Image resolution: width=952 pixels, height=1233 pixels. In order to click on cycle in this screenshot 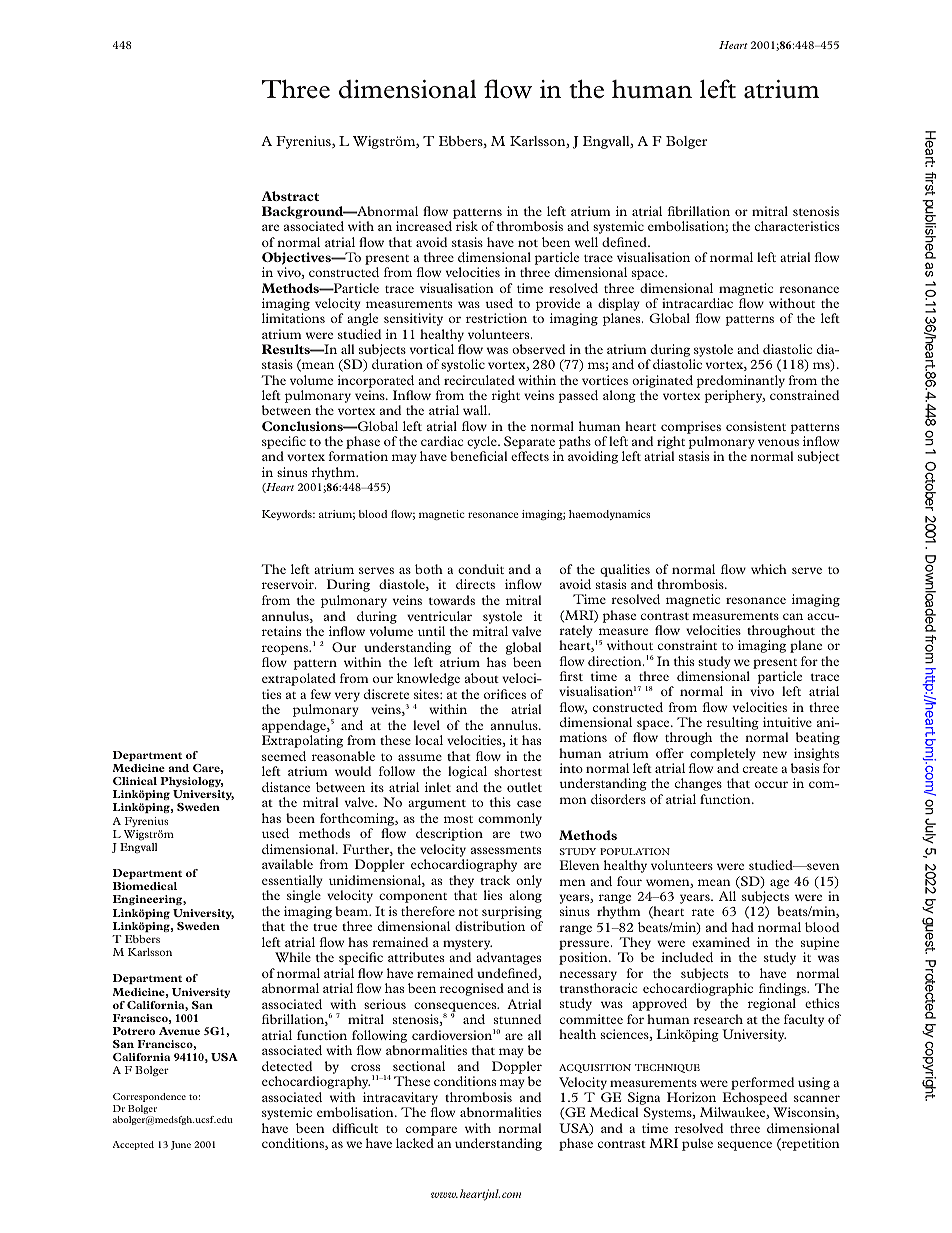, I will do `click(483, 444)`.
